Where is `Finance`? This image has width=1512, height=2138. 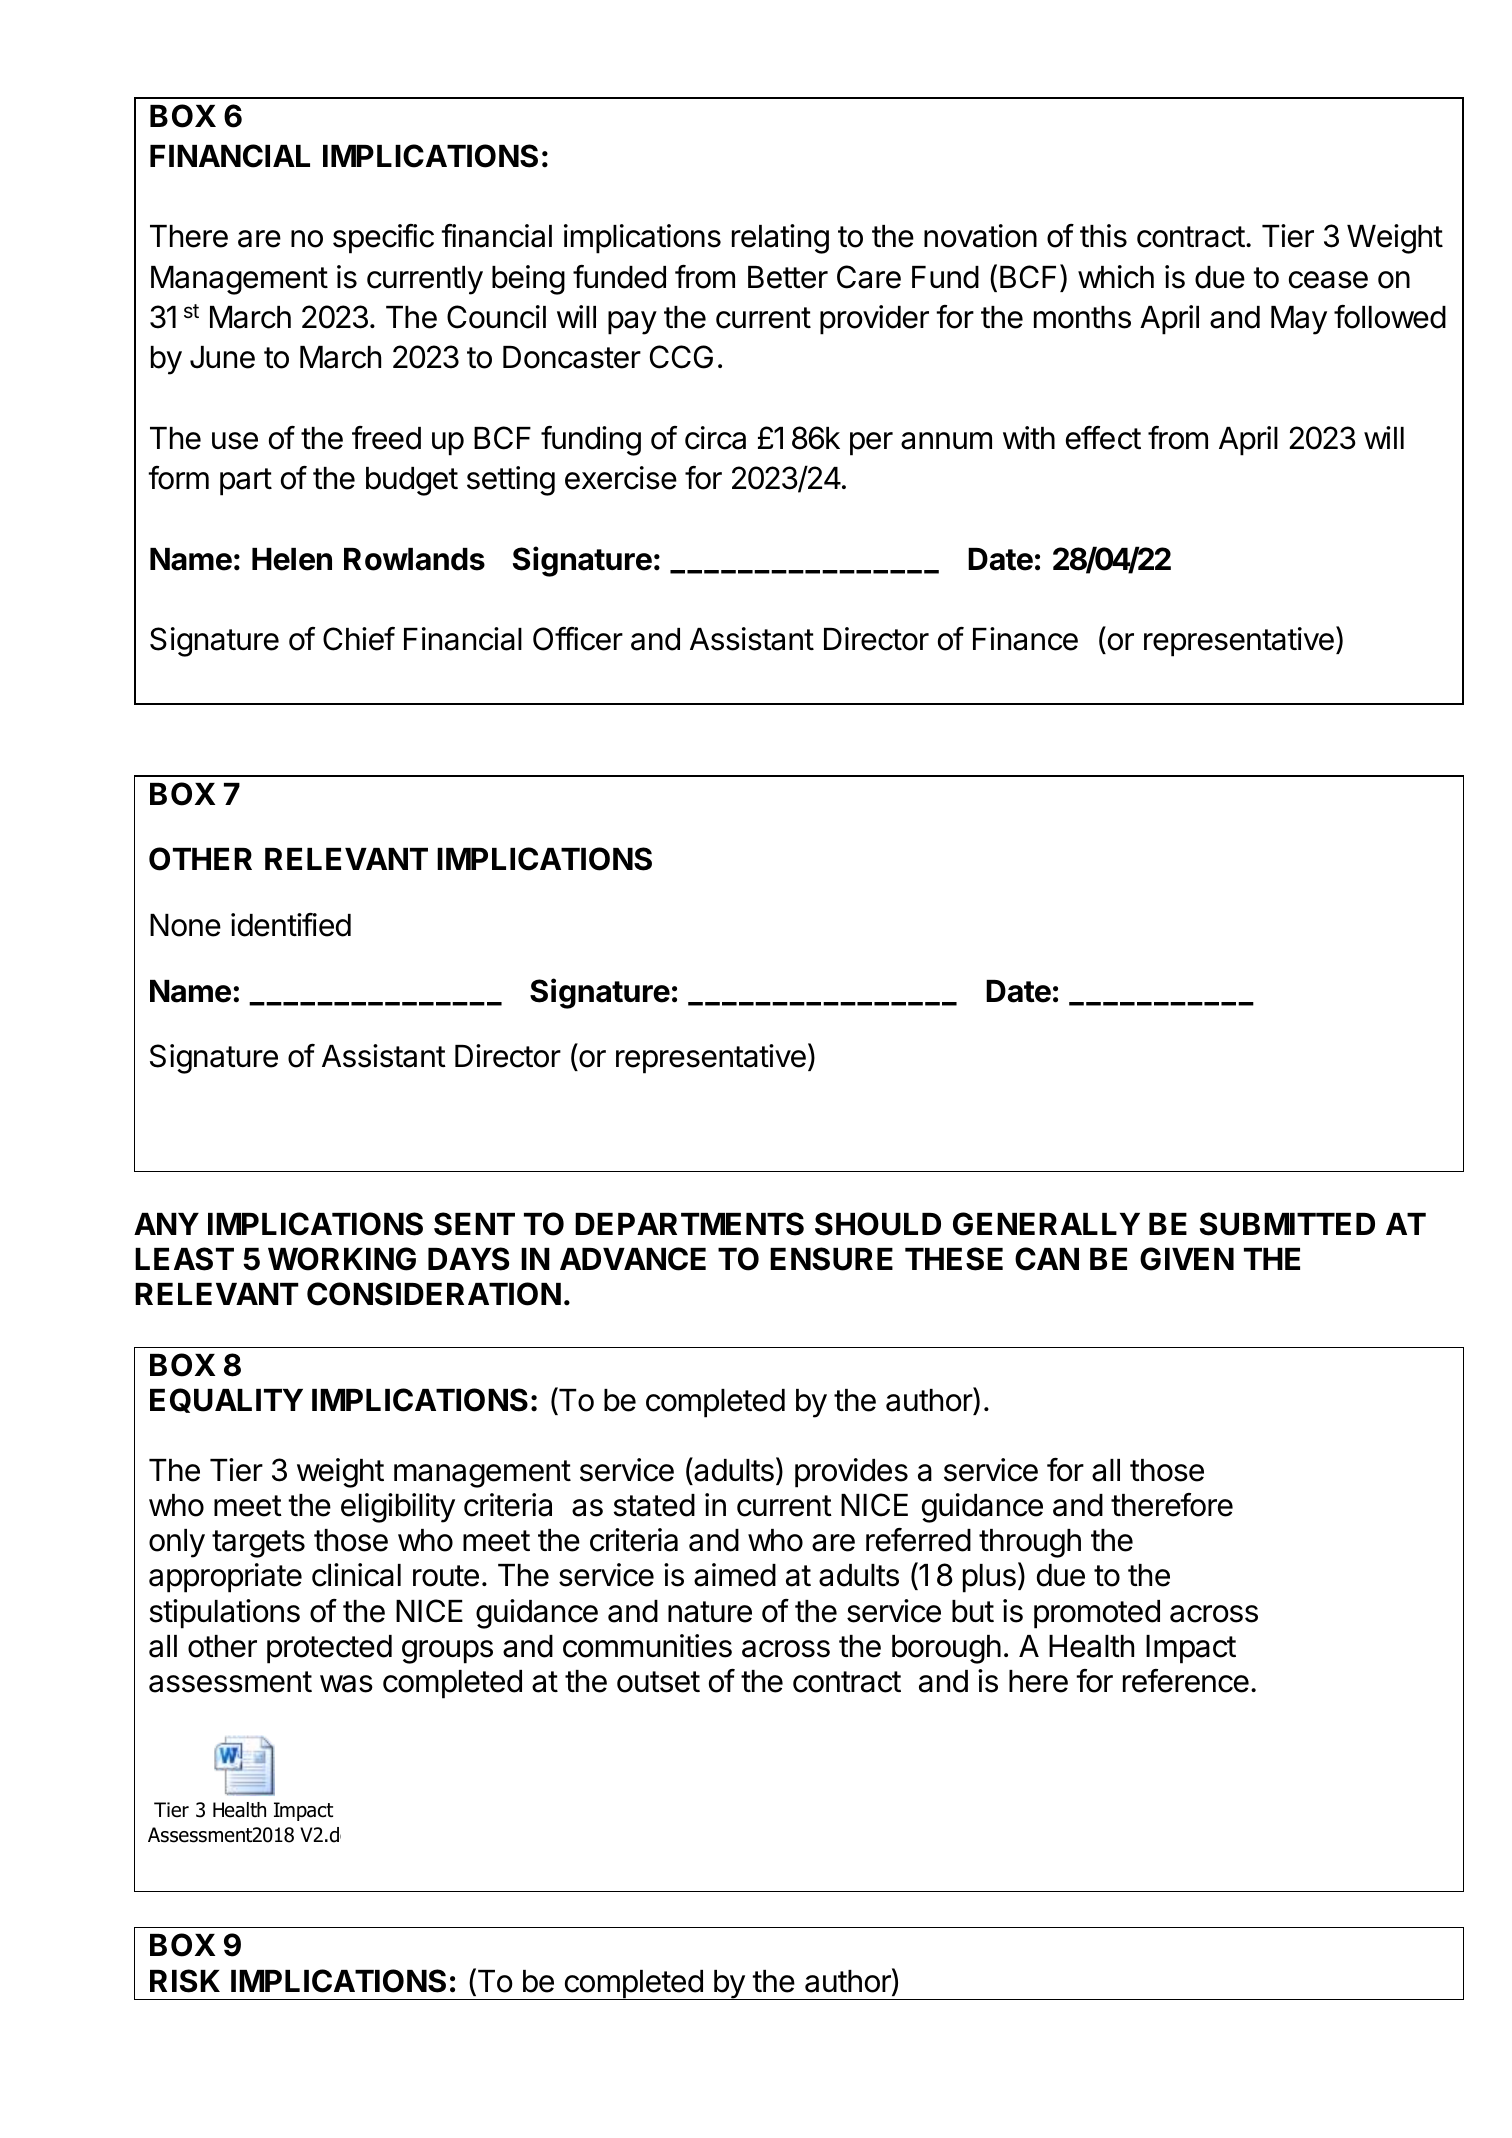 Finance is located at coordinates (1025, 639).
